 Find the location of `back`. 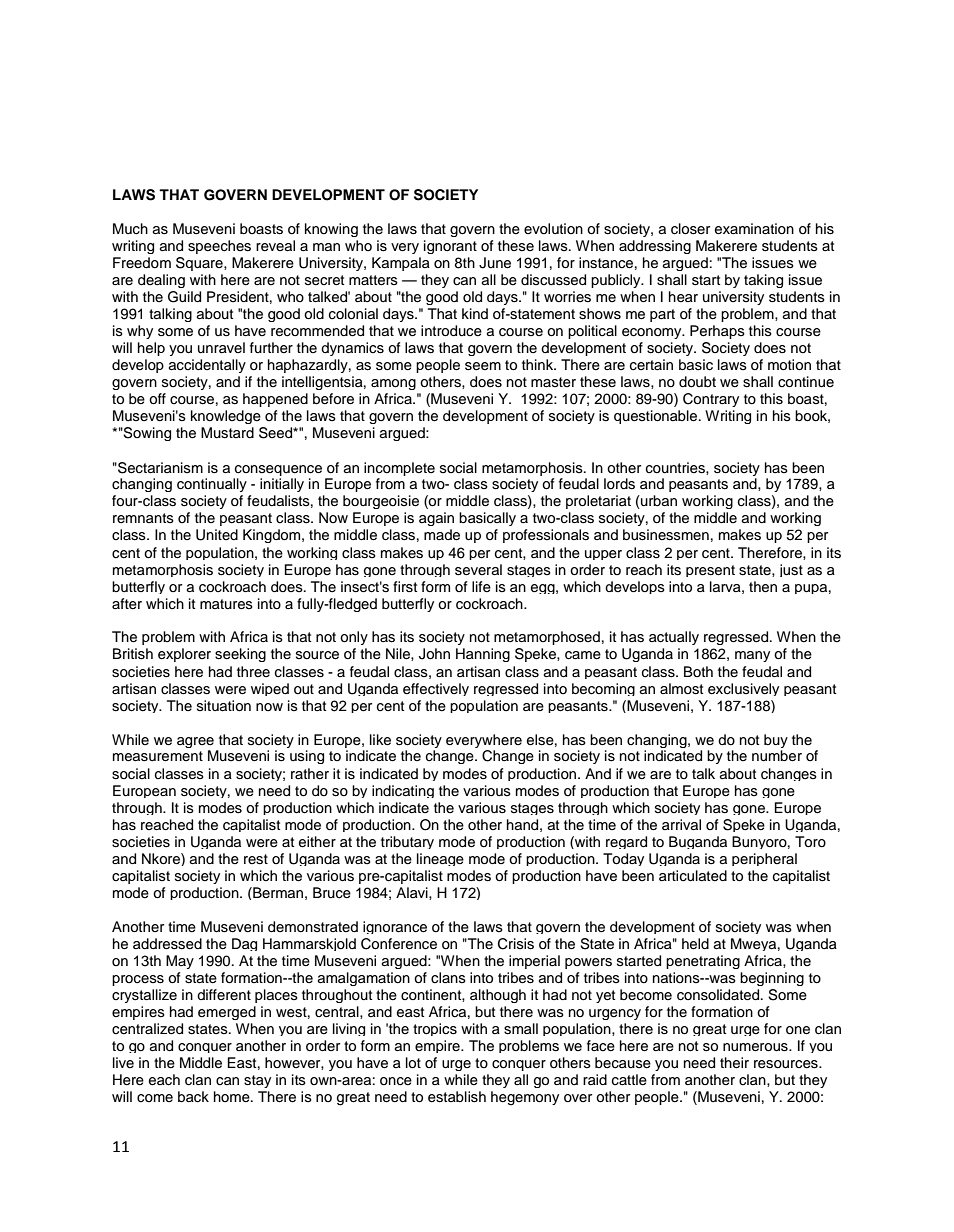

back is located at coordinates (193, 1097).
